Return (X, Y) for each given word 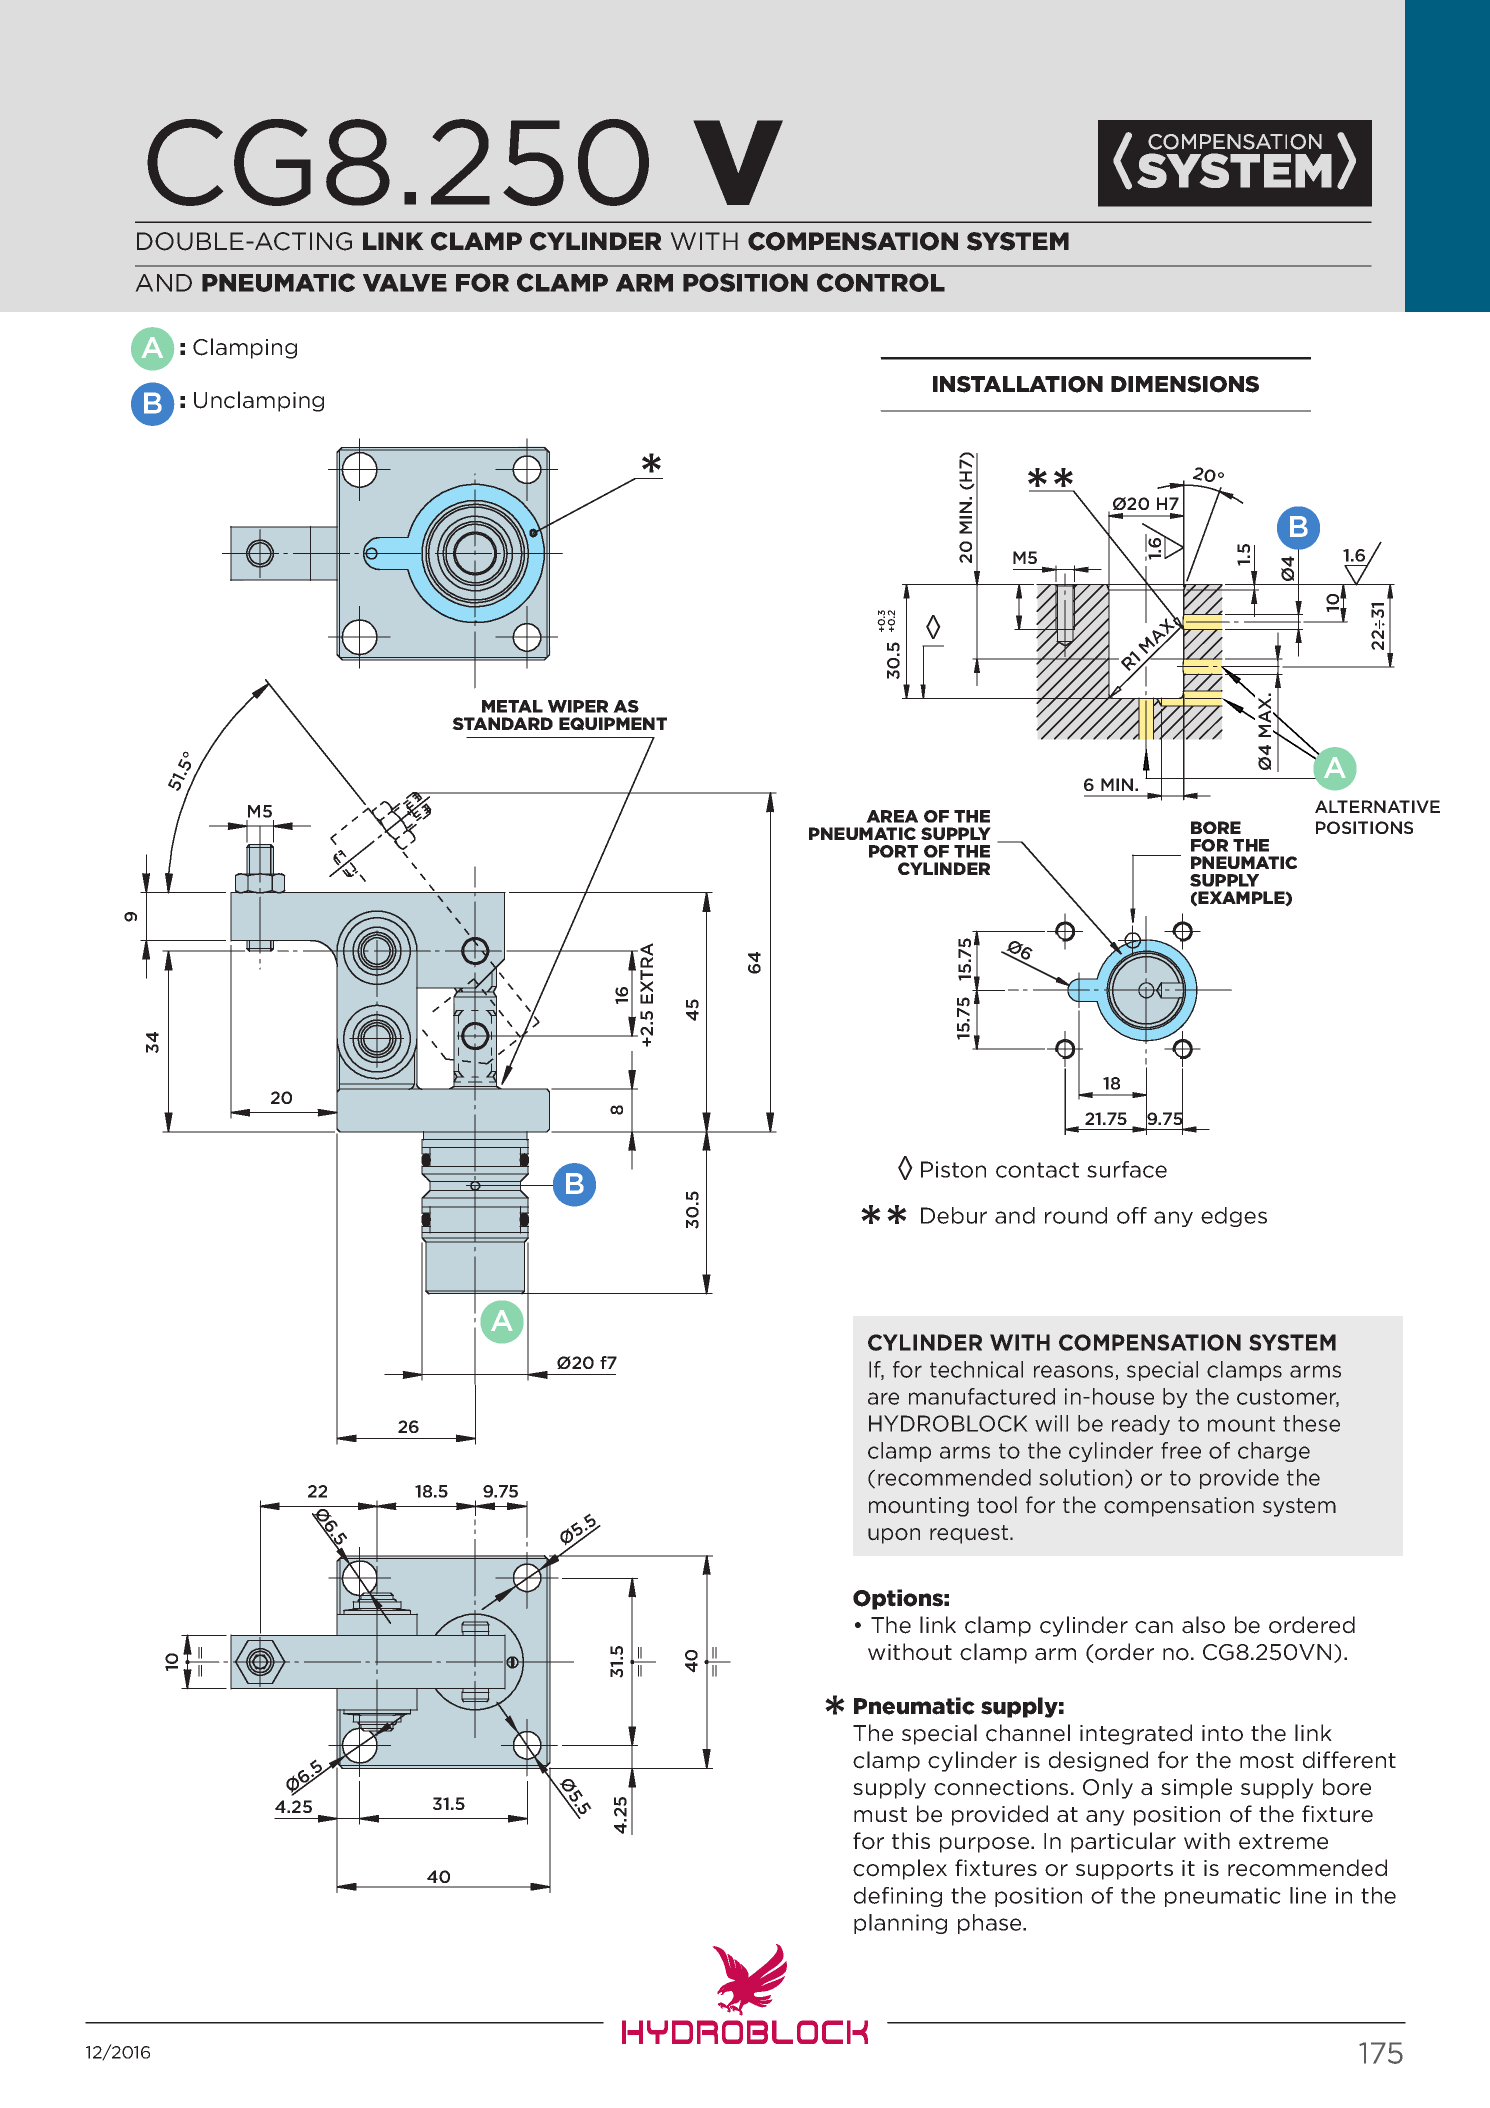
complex (900, 1869)
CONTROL (881, 282)
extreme (1283, 1842)
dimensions (1185, 384)
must (880, 1815)
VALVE (405, 283)
